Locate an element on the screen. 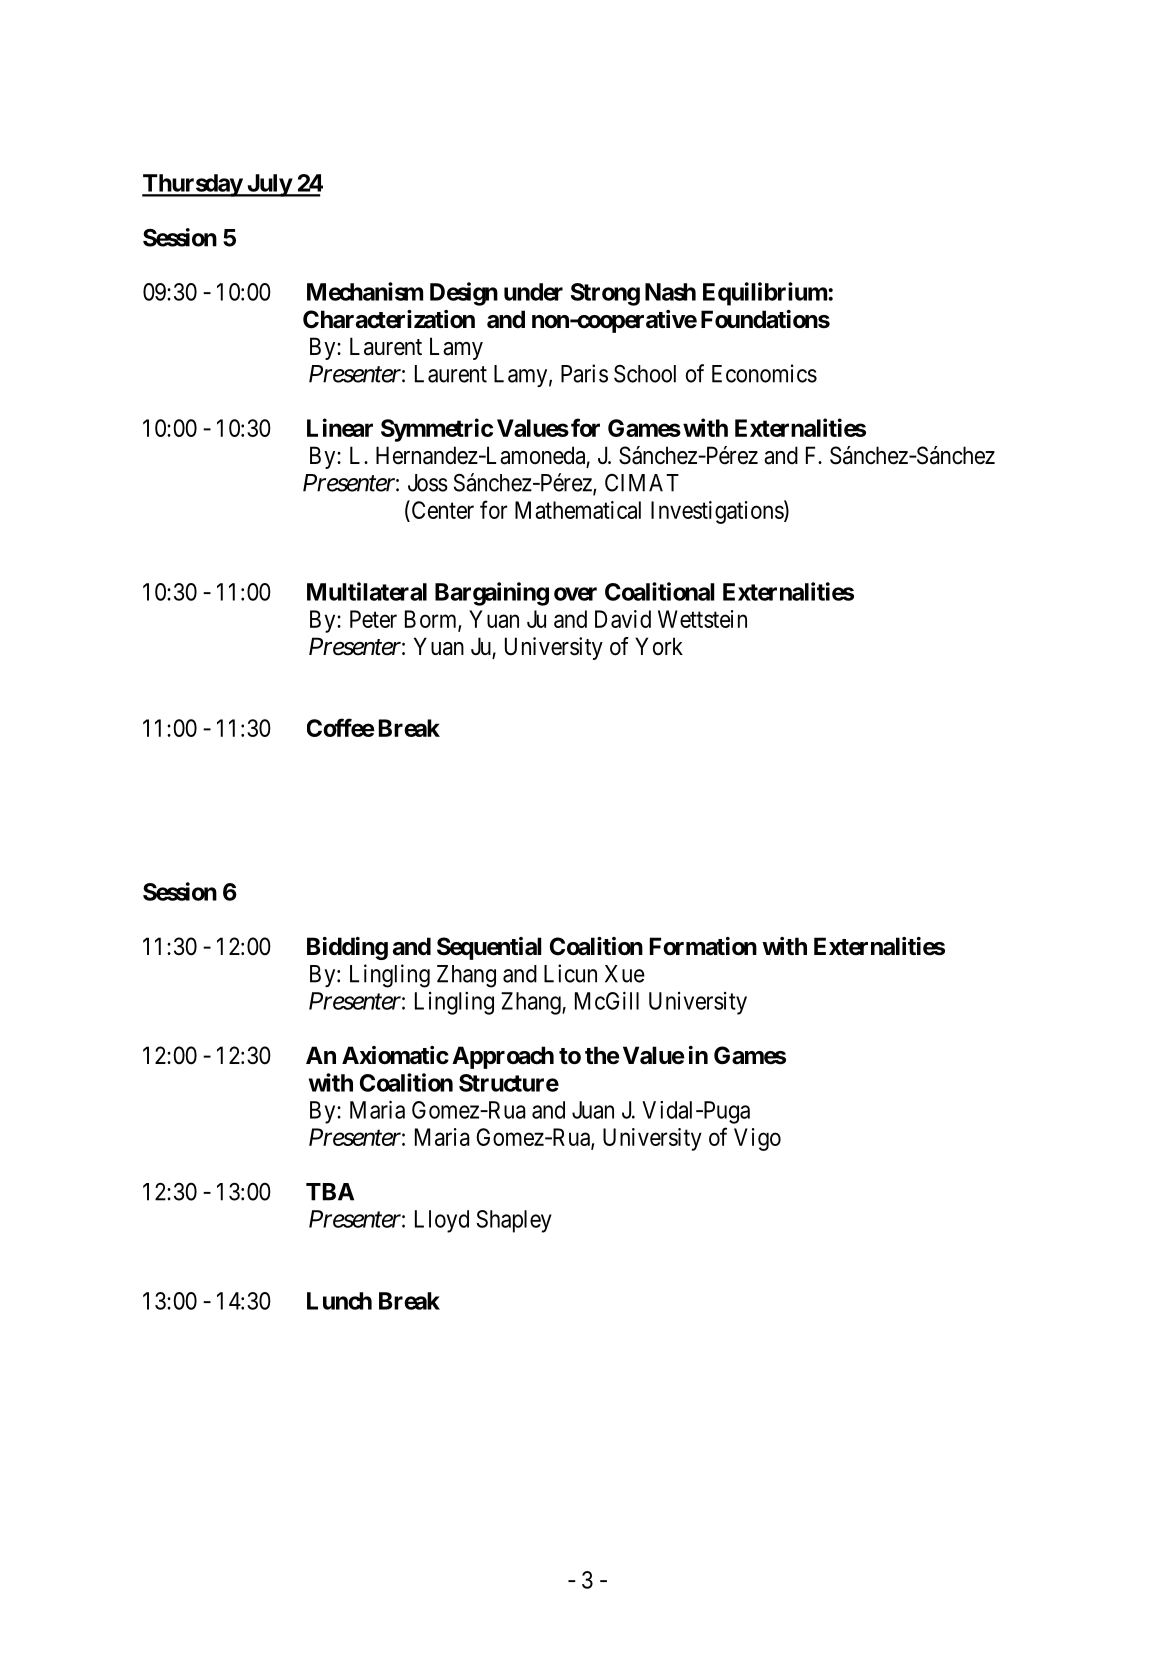 Image resolution: width=1176 pixels, height=1664 pixels. Formation is located at coordinates (703, 946).
